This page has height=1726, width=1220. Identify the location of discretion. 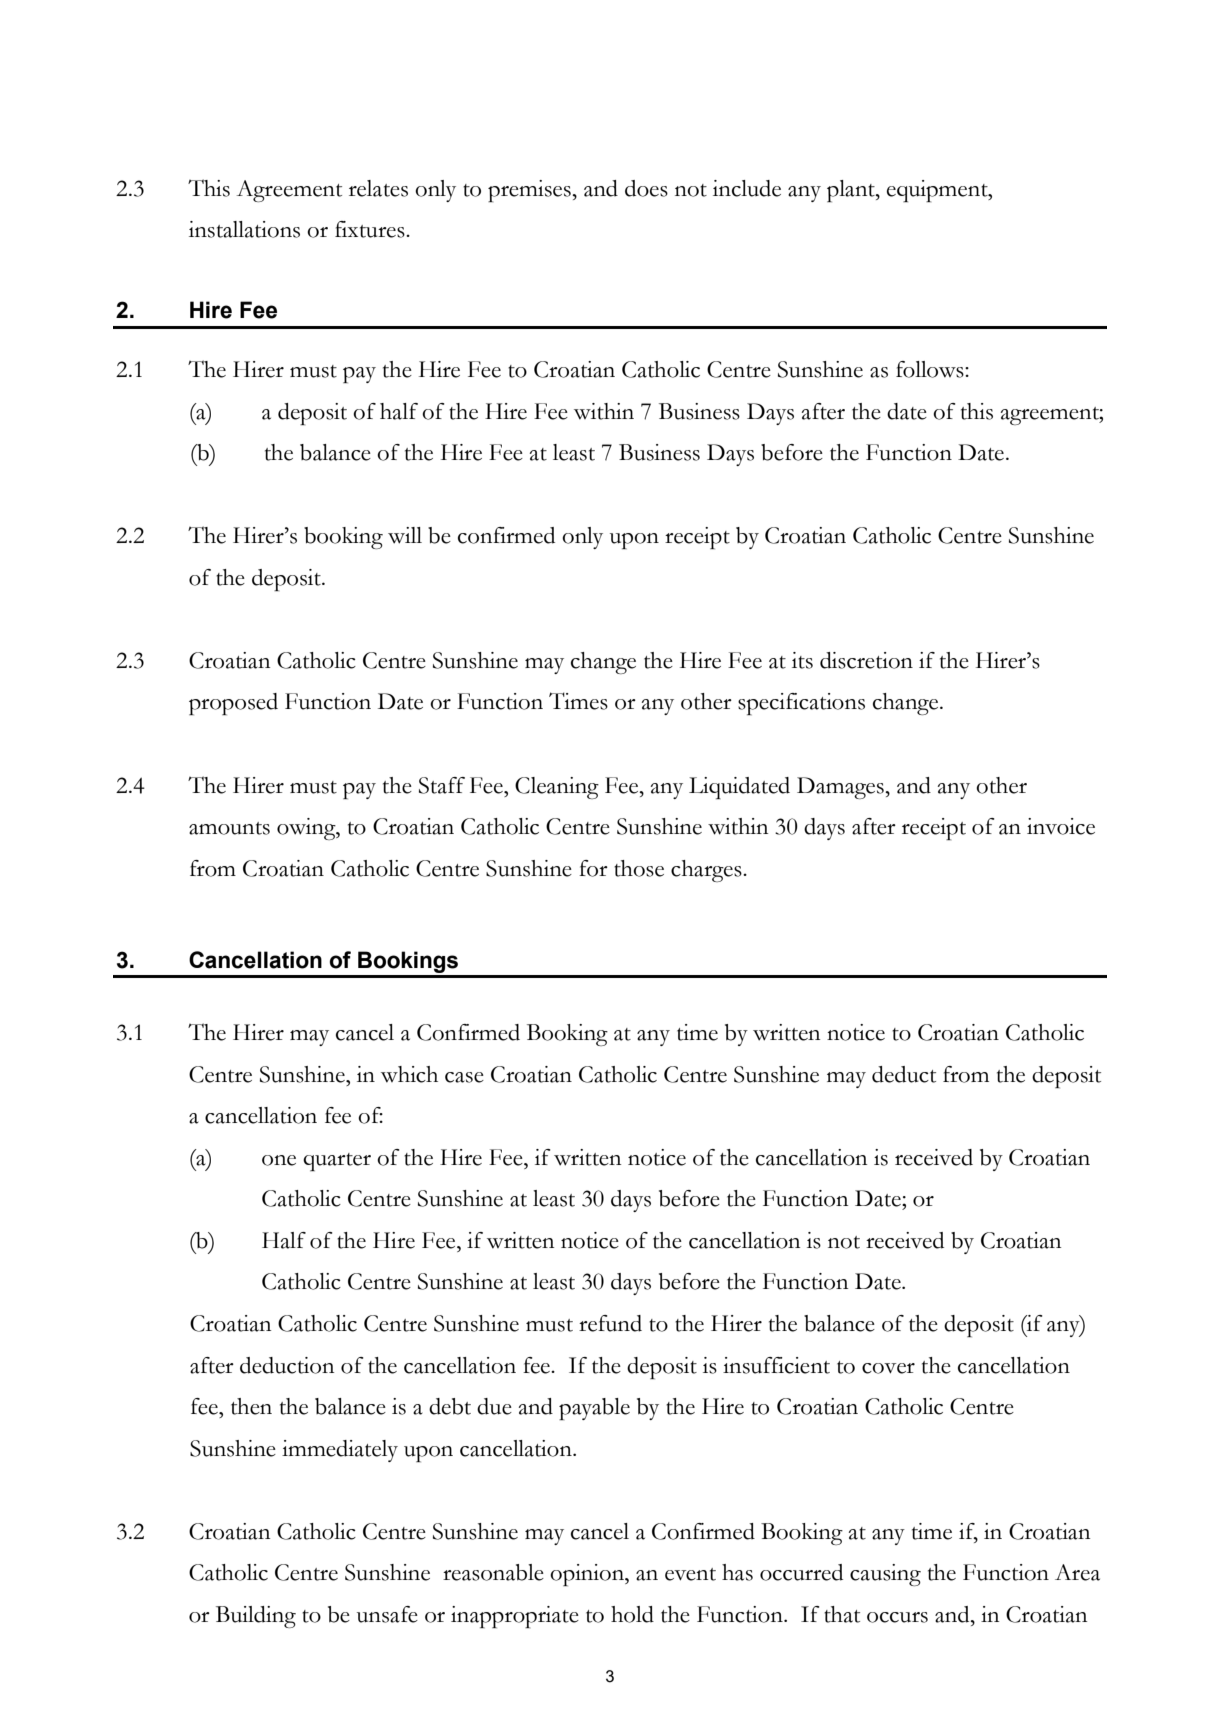
(866, 660).
